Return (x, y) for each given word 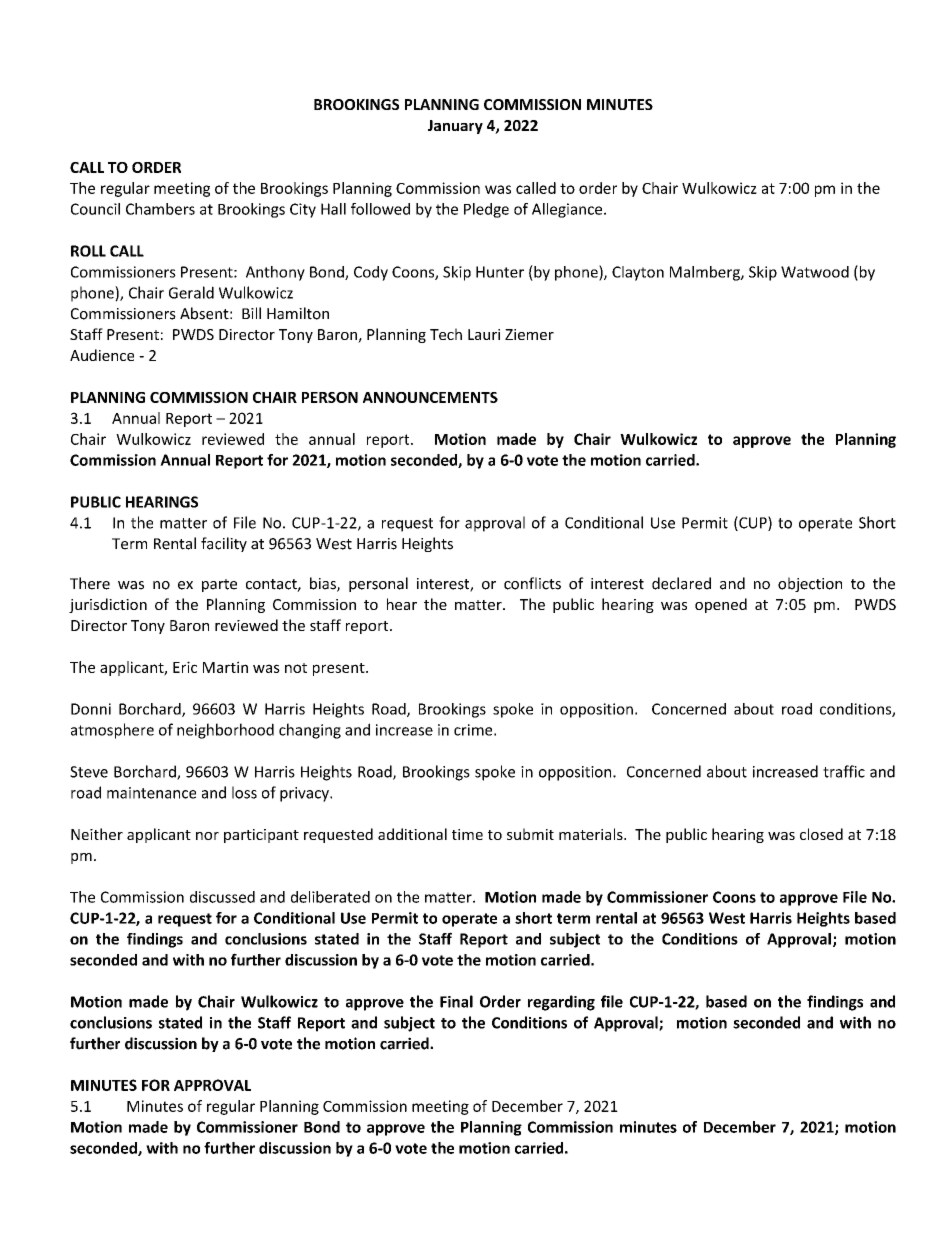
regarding (561, 1003)
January (455, 127)
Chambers (160, 209)
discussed (222, 897)
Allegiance (568, 210)
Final (456, 1001)
